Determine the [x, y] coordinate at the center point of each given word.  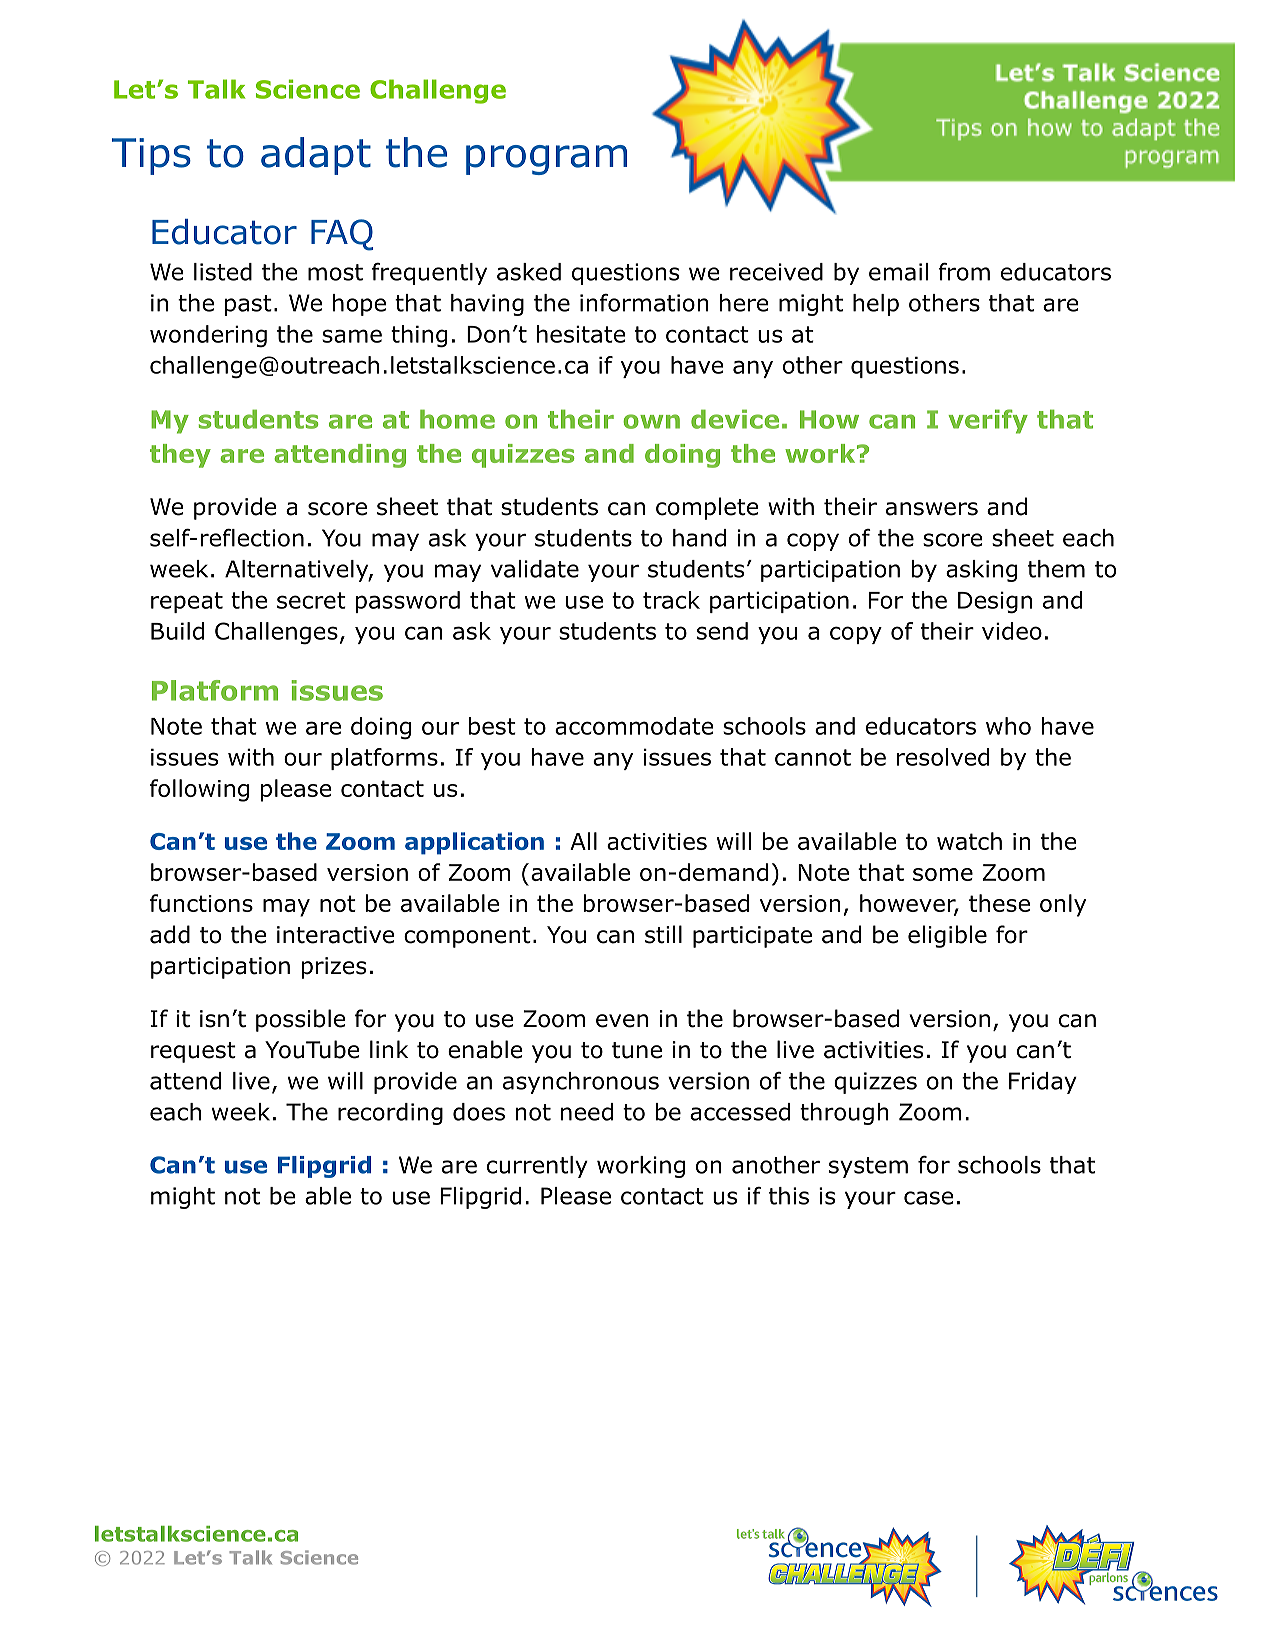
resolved [943, 757]
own [651, 421]
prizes [334, 968]
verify [988, 421]
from [964, 272]
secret [311, 600]
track [671, 600]
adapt [316, 156]
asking [981, 571]
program [546, 160]
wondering [208, 336]
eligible [947, 936]
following [199, 790]
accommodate [634, 726]
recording [390, 1114]
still [663, 934]
